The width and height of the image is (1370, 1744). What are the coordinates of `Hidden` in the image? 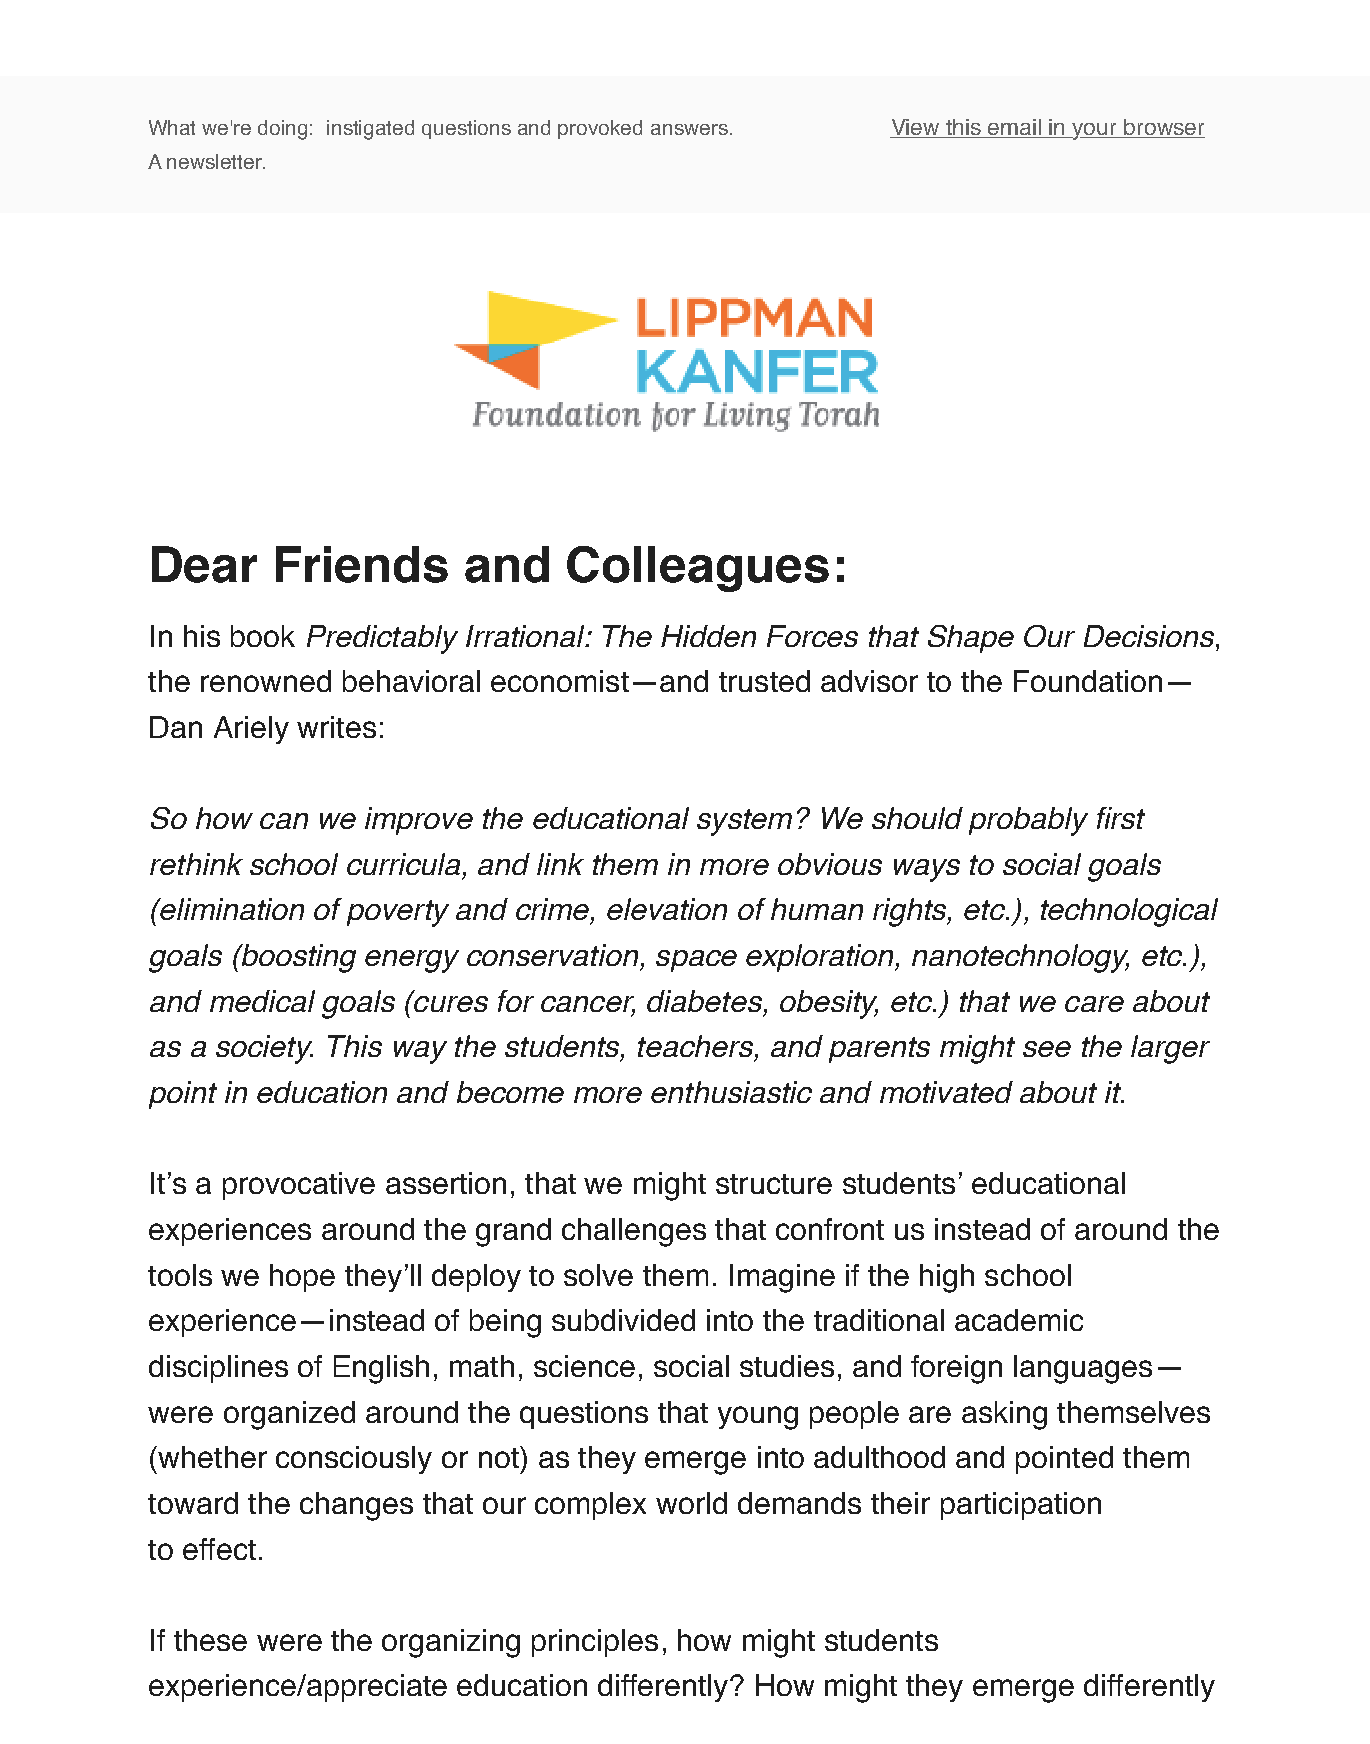 It's located at (708, 636).
